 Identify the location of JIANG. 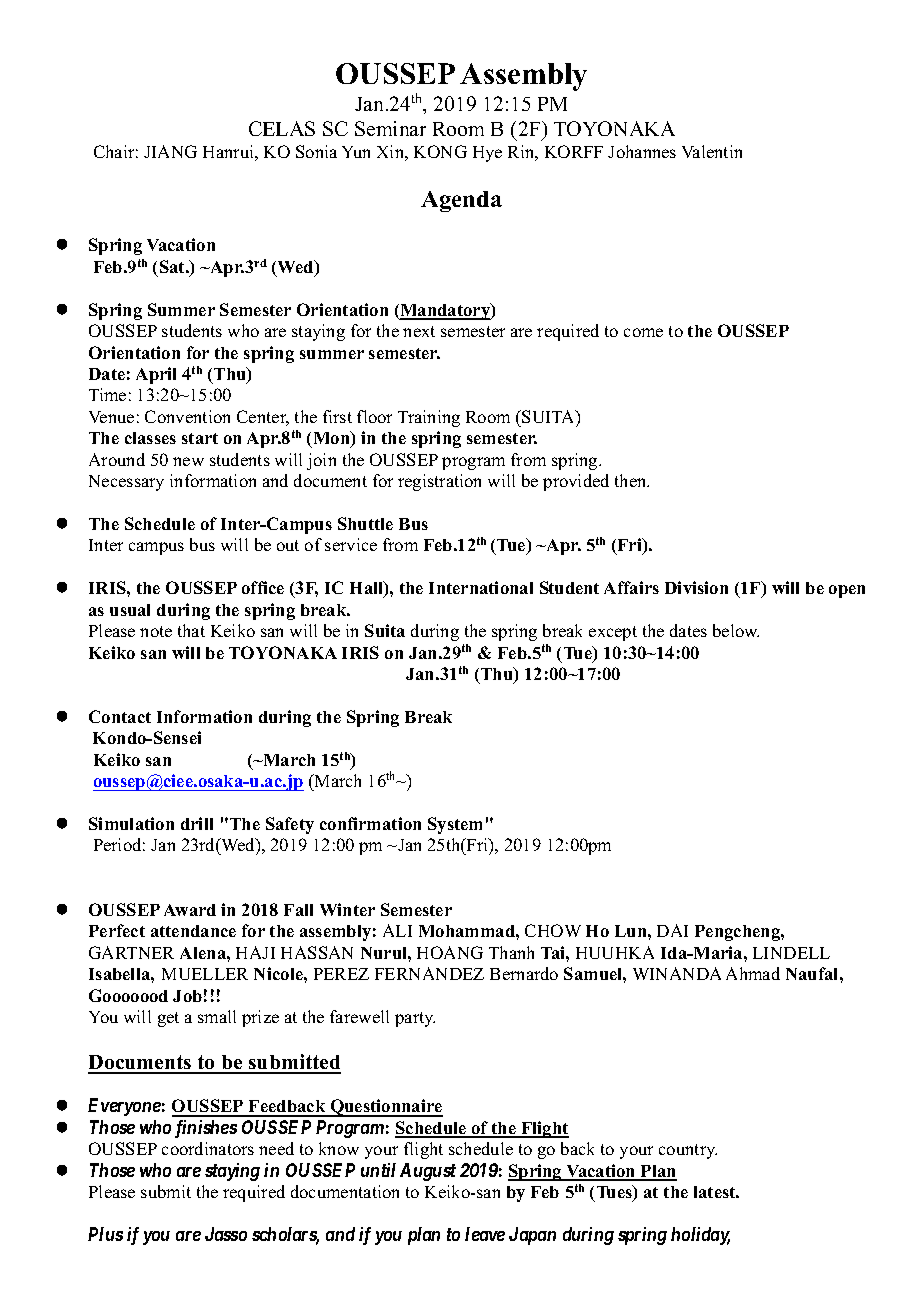
(170, 151).
